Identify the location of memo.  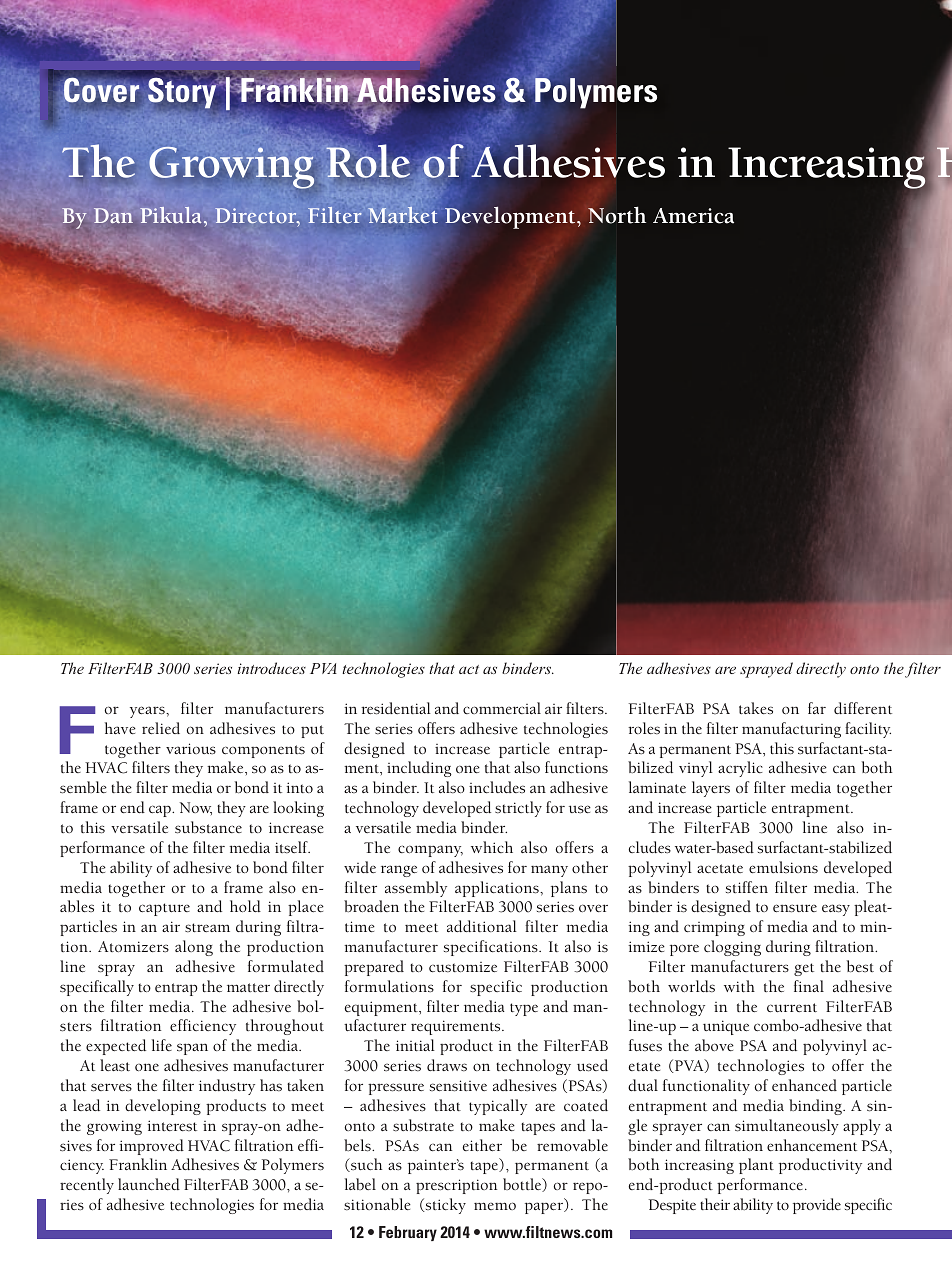
(495, 1206).
